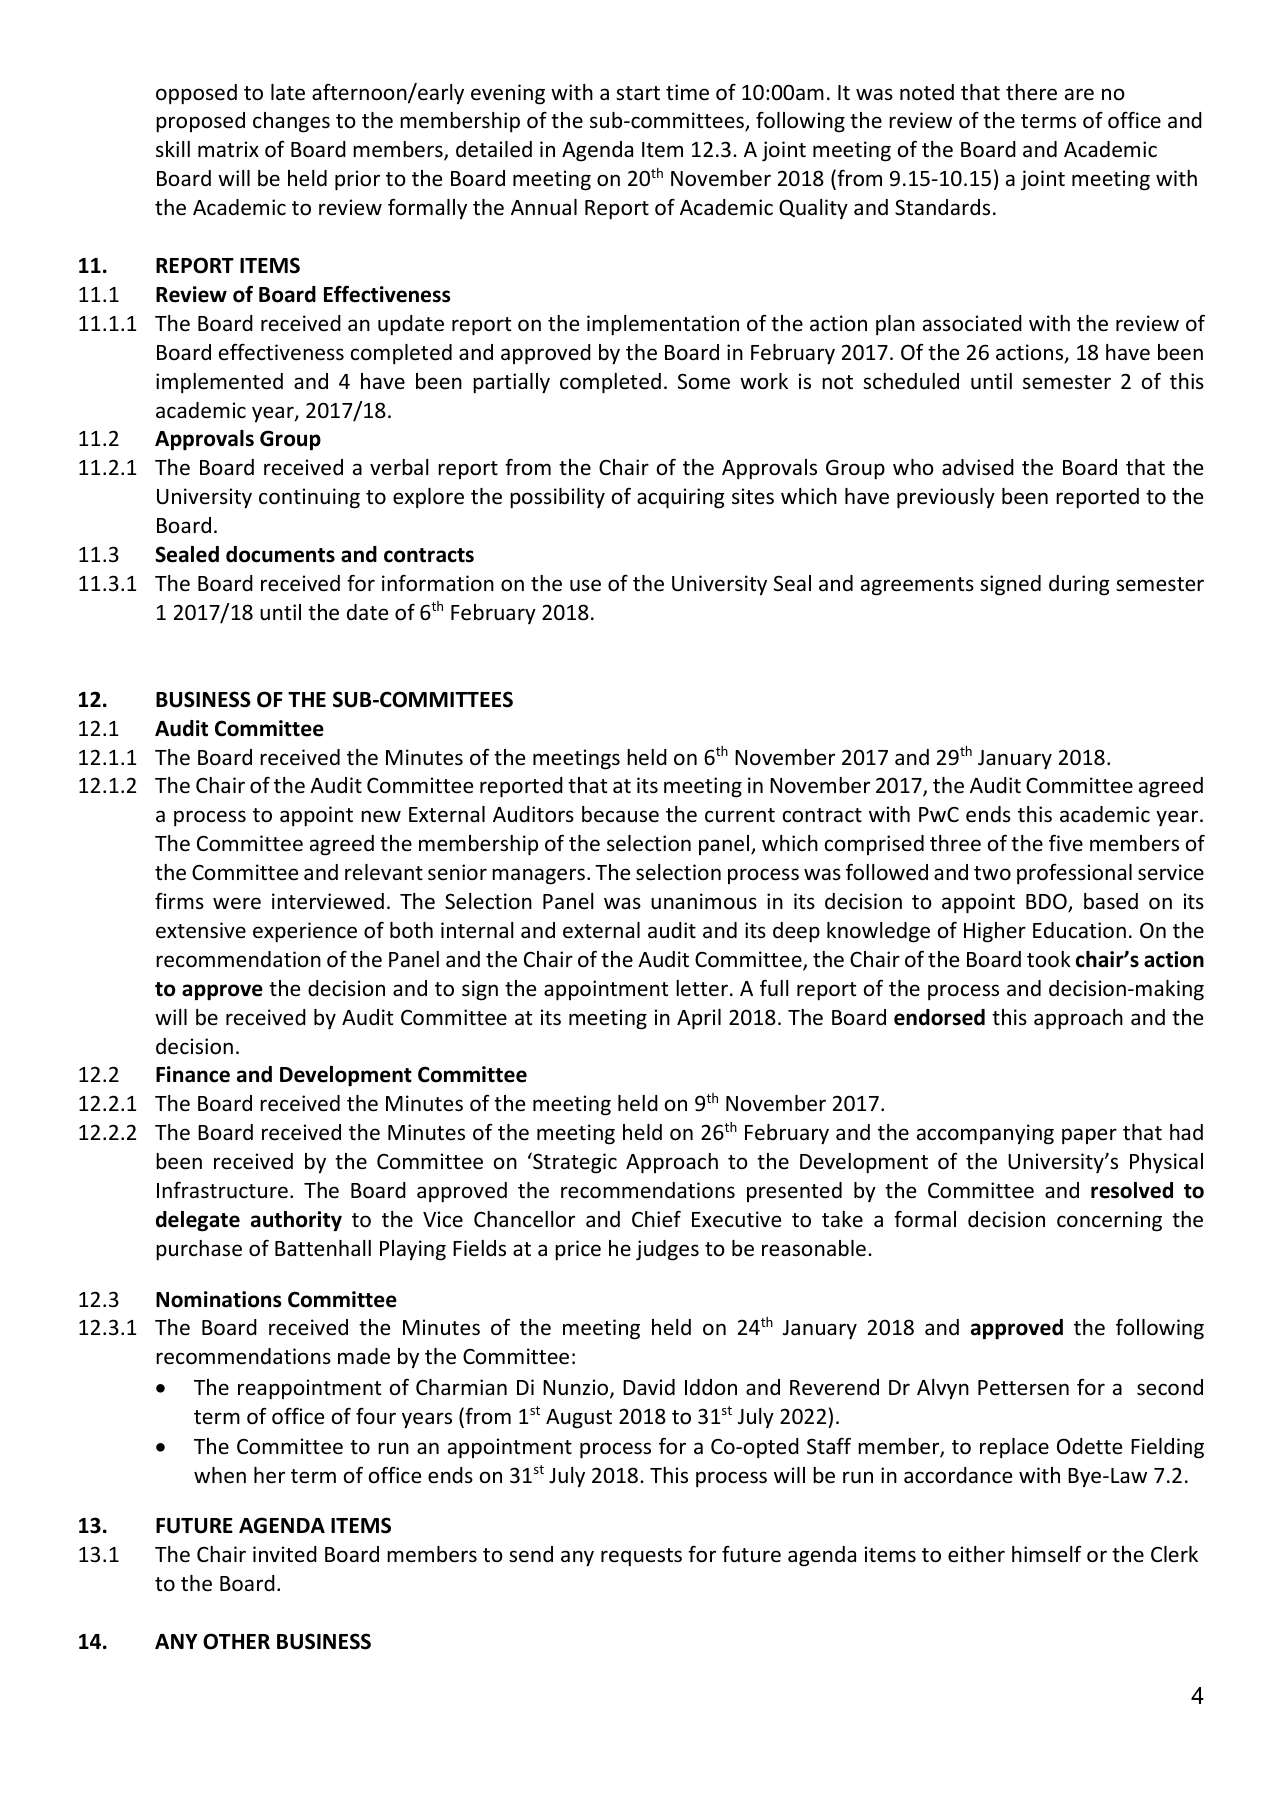 This page has width=1282, height=1813. I want to click on time, so click(687, 92).
